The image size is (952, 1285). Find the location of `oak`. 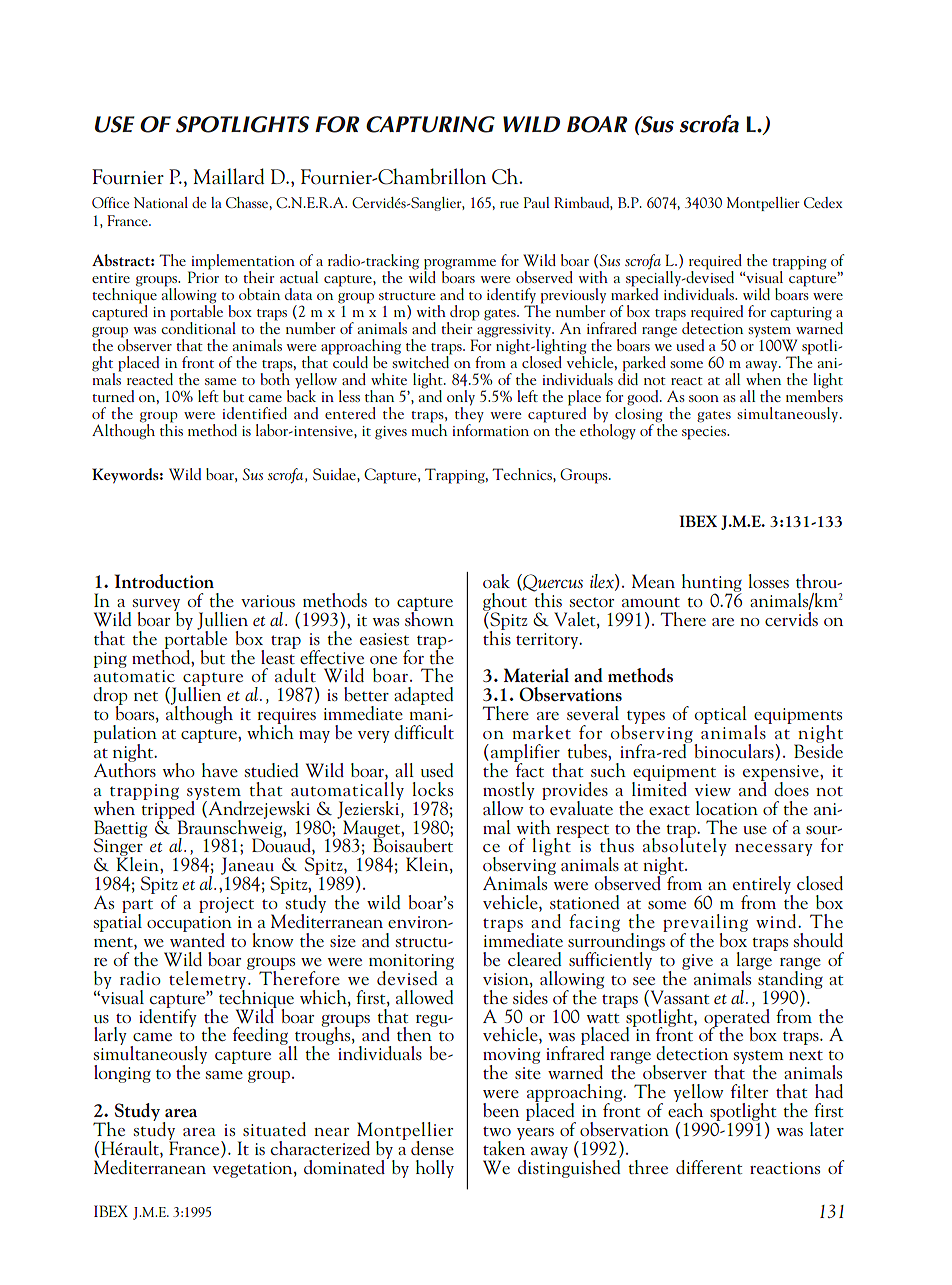

oak is located at coordinates (496, 581).
